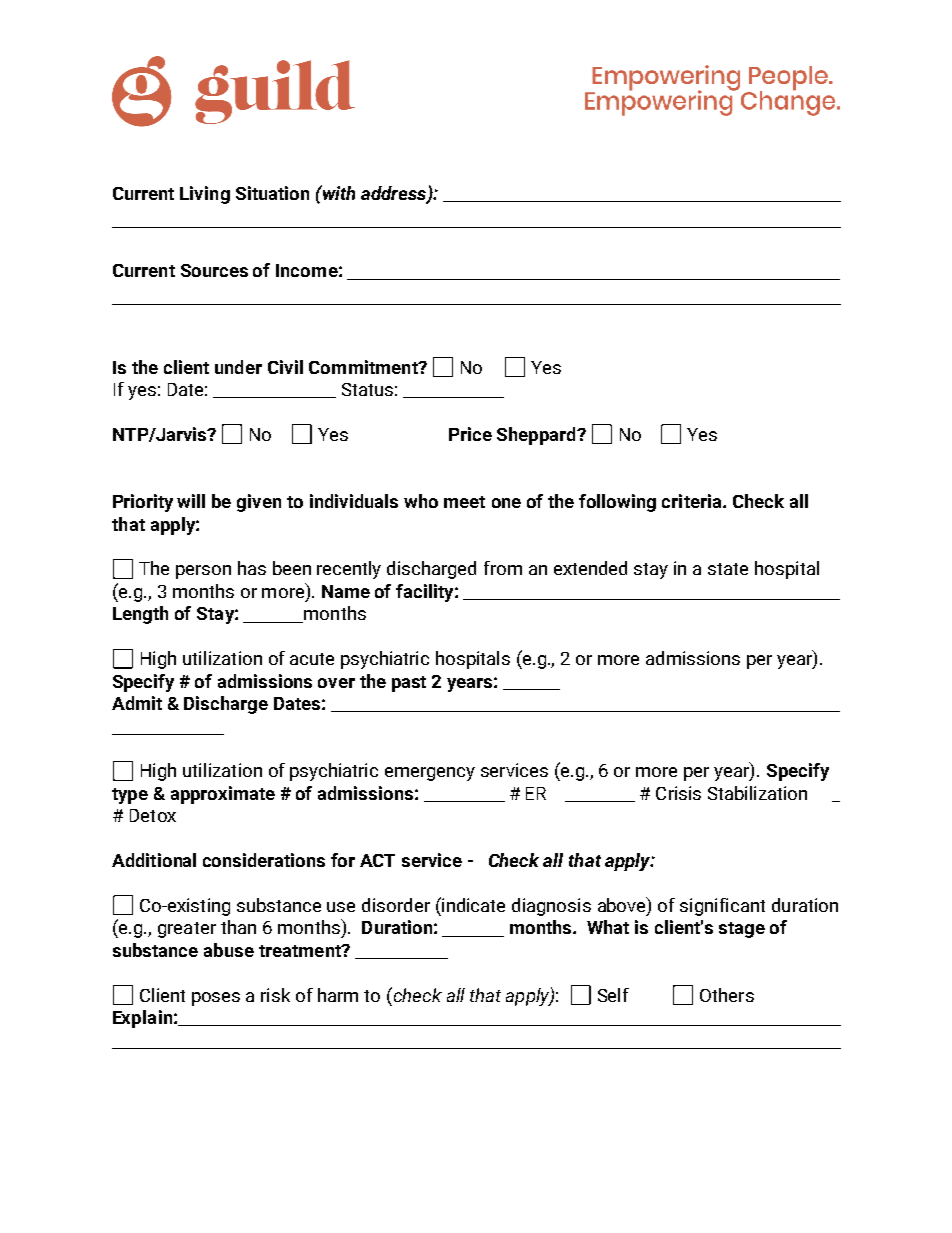  What do you see at coordinates (223, 795) in the document?
I see `approximate` at bounding box center [223, 795].
